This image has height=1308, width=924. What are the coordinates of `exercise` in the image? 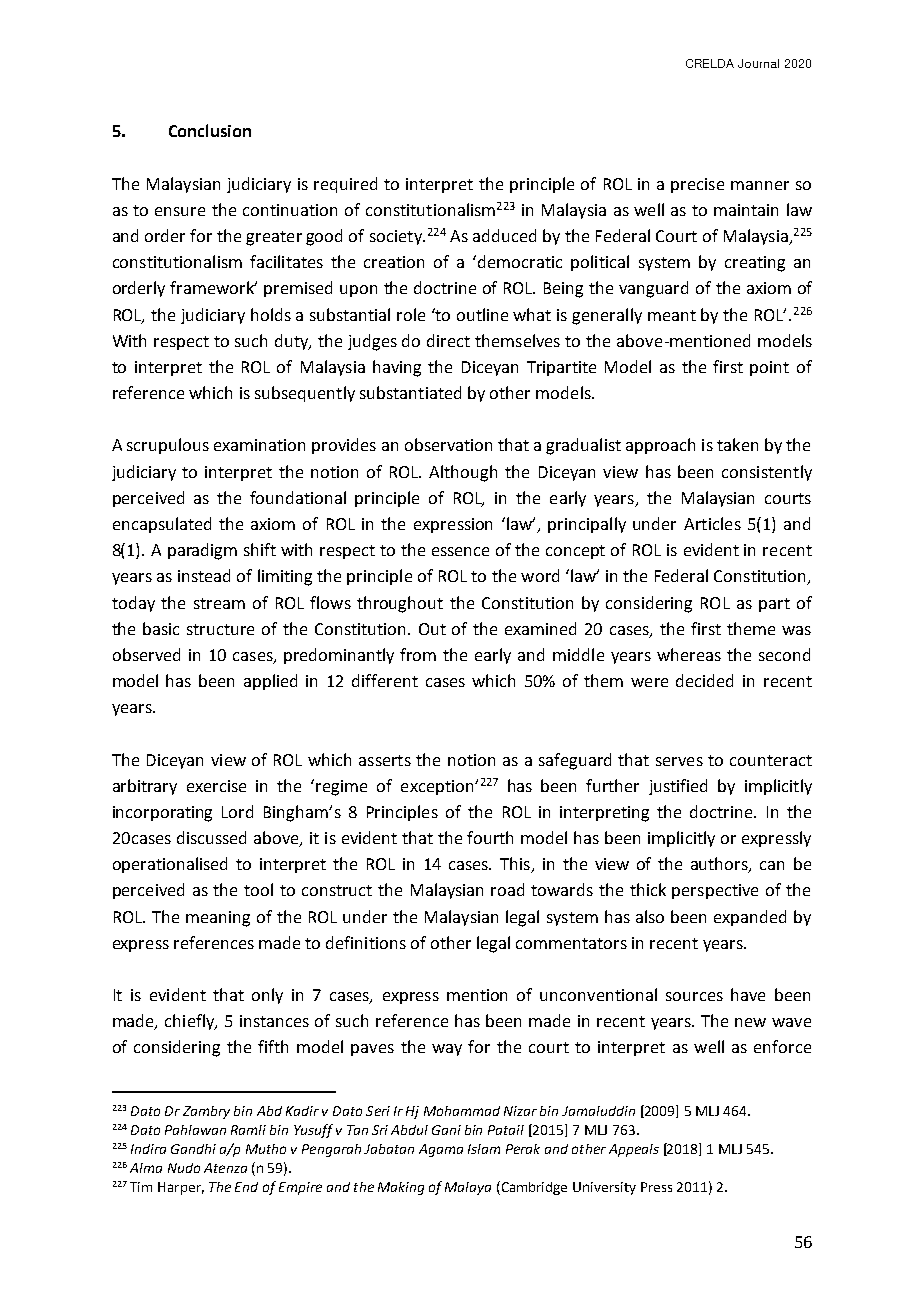 It's located at (216, 786).
